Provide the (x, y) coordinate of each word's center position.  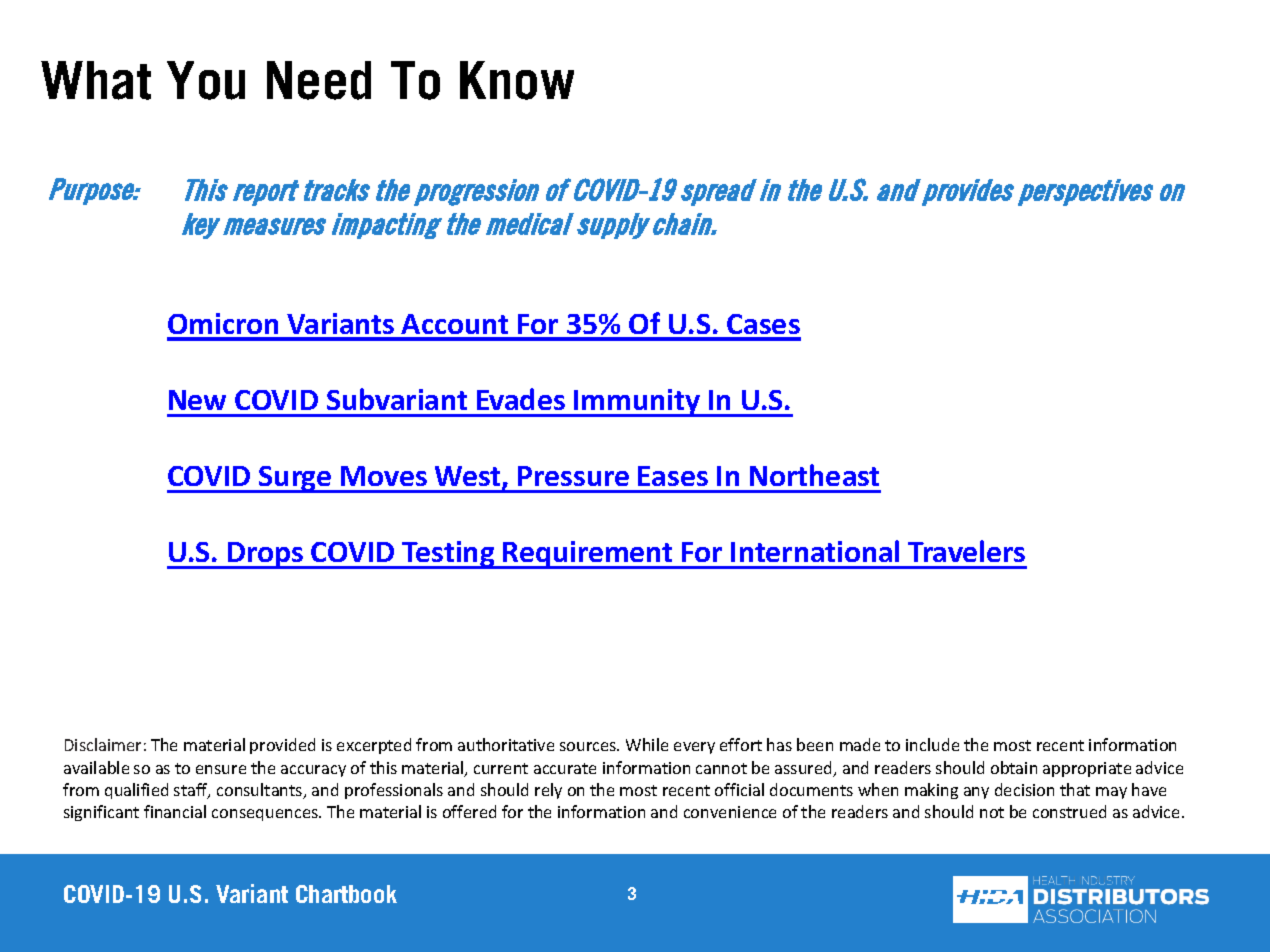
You (206, 80)
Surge (295, 479)
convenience (730, 812)
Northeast (814, 475)
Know (517, 80)
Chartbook (346, 894)
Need (319, 80)
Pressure (573, 476)
